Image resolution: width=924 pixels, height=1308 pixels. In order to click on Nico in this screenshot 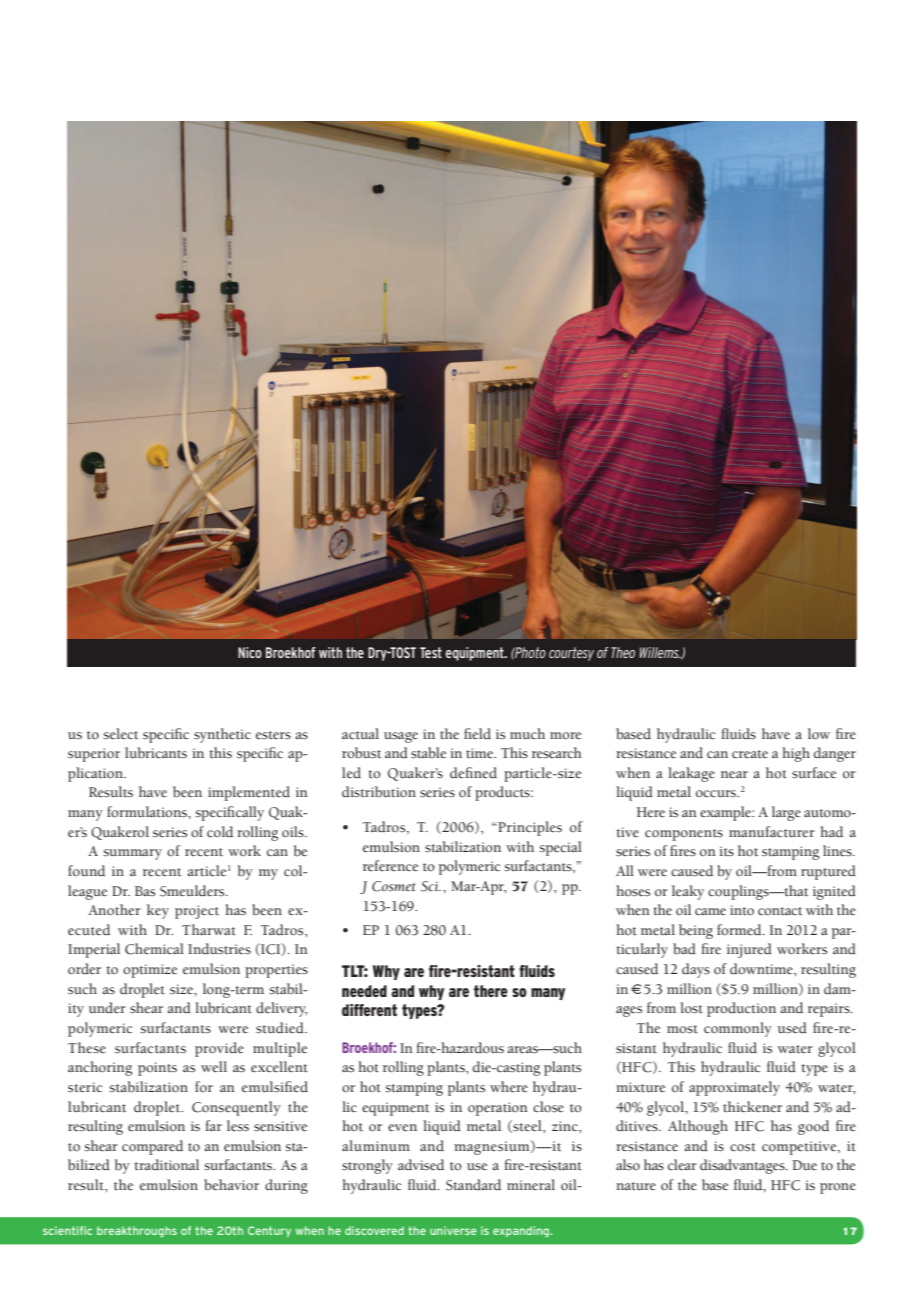, I will do `click(250, 652)`.
